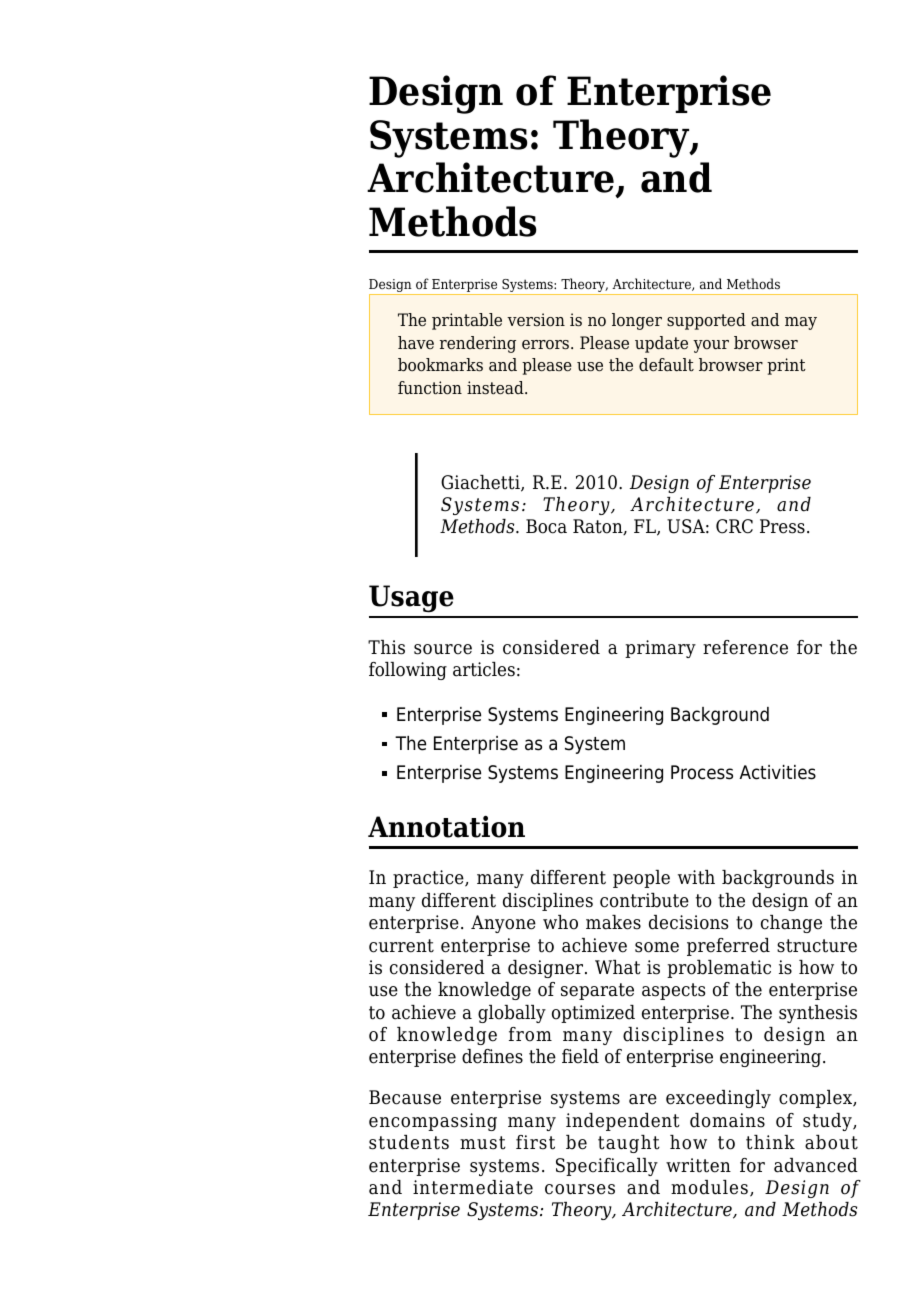  I want to click on think, so click(770, 1142).
